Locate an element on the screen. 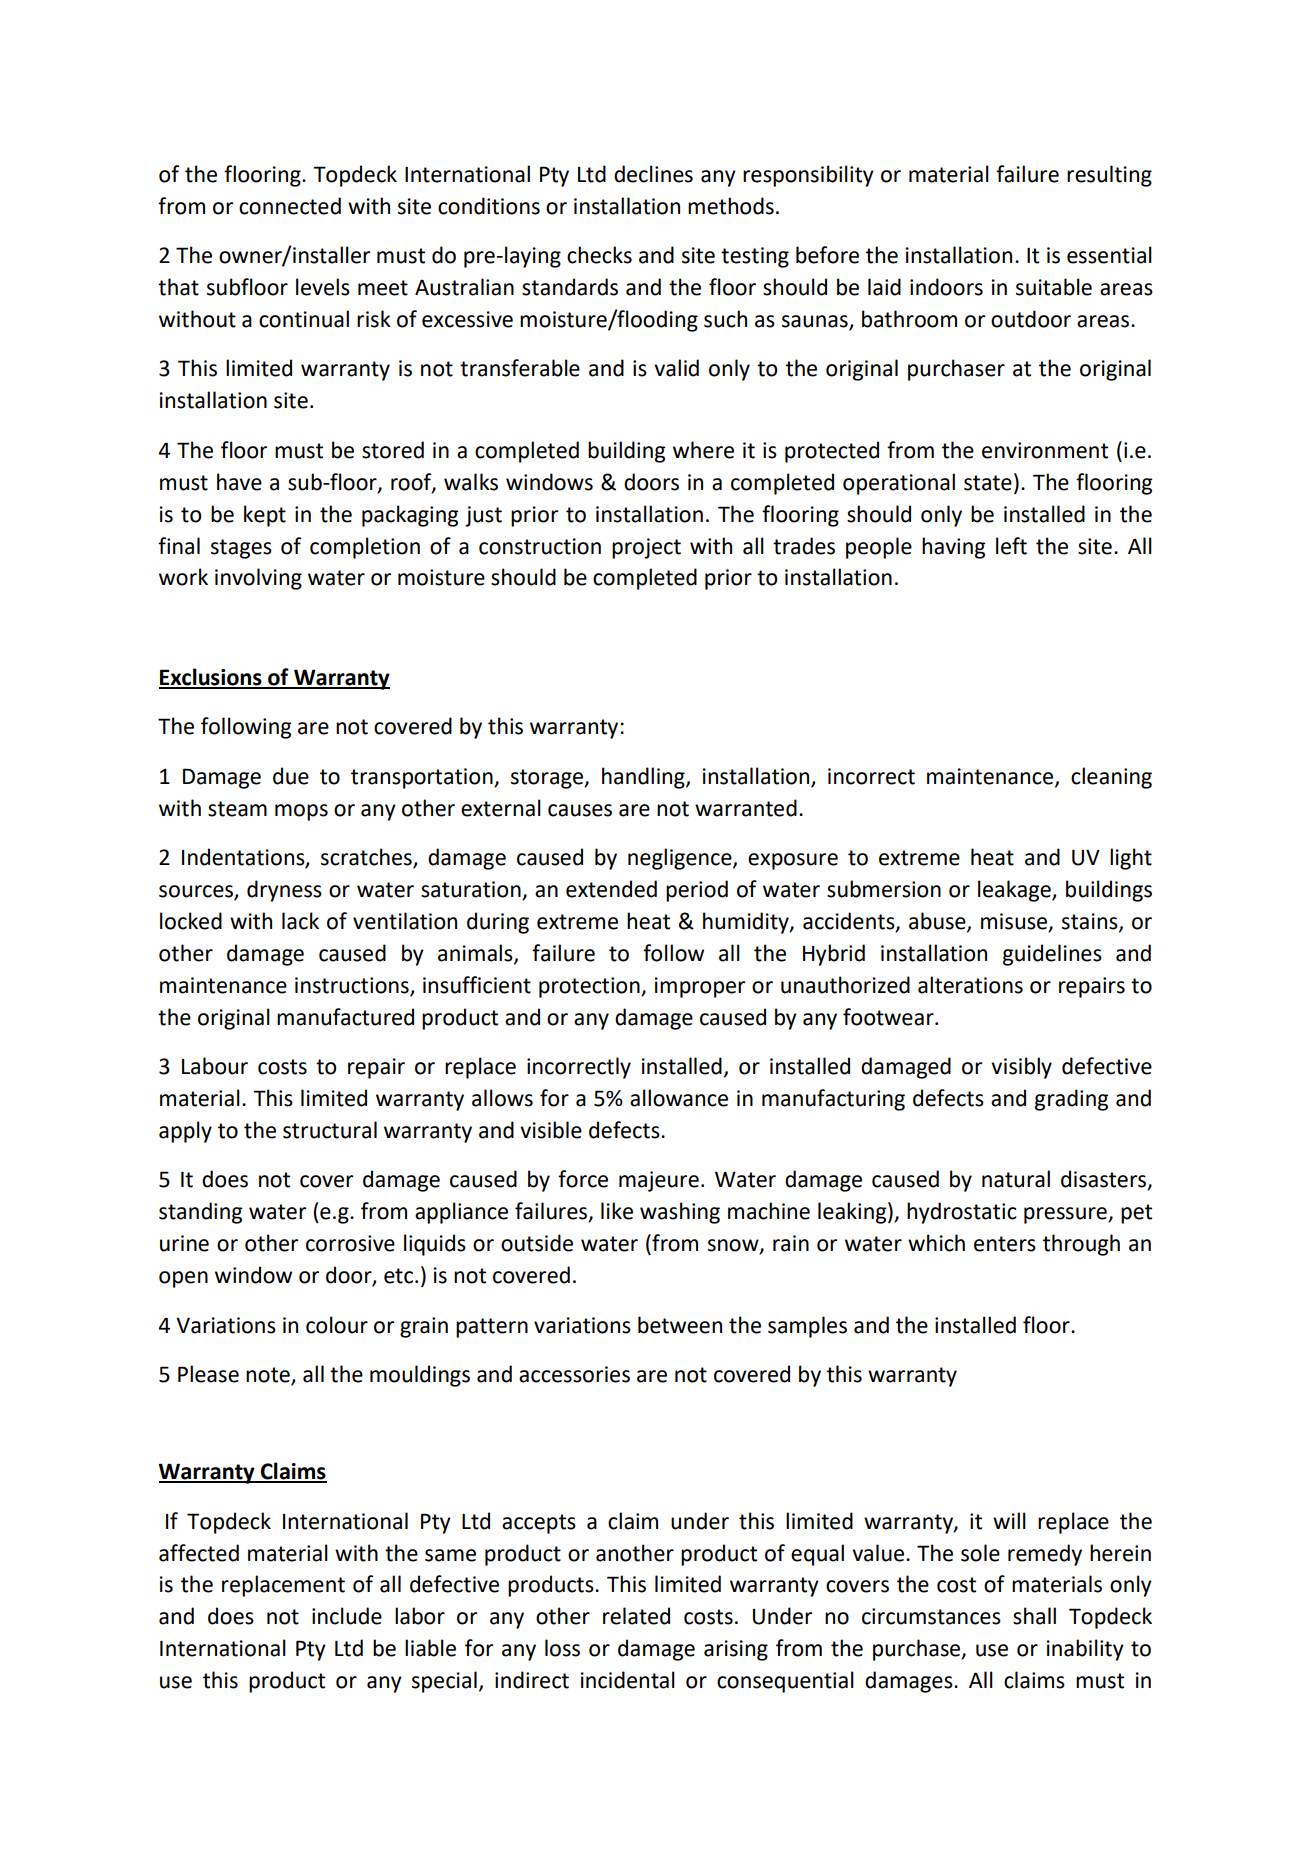 The width and height of the screenshot is (1311, 1854). connected is located at coordinates (290, 206).
